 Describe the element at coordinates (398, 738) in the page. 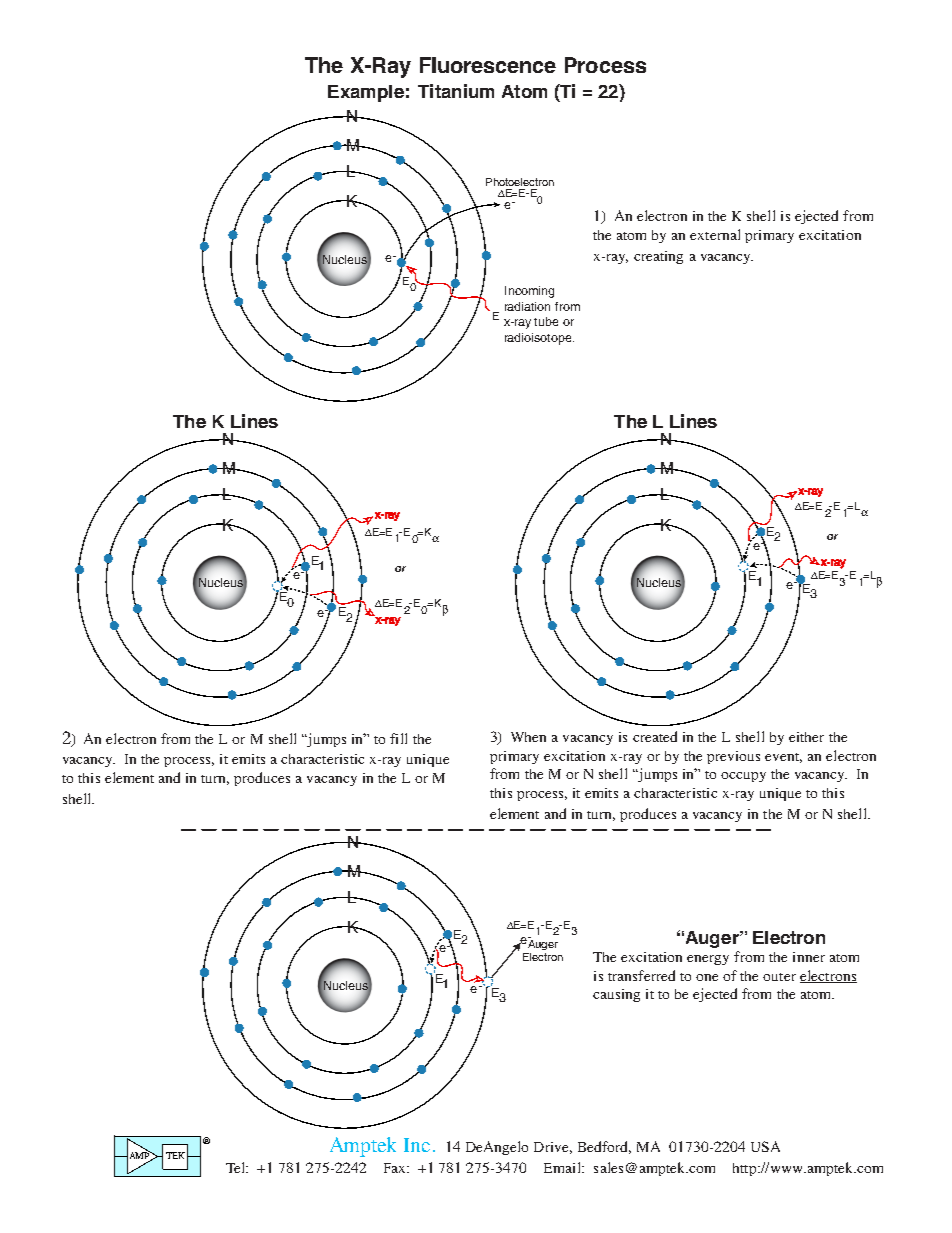

I see `fill` at that location.
